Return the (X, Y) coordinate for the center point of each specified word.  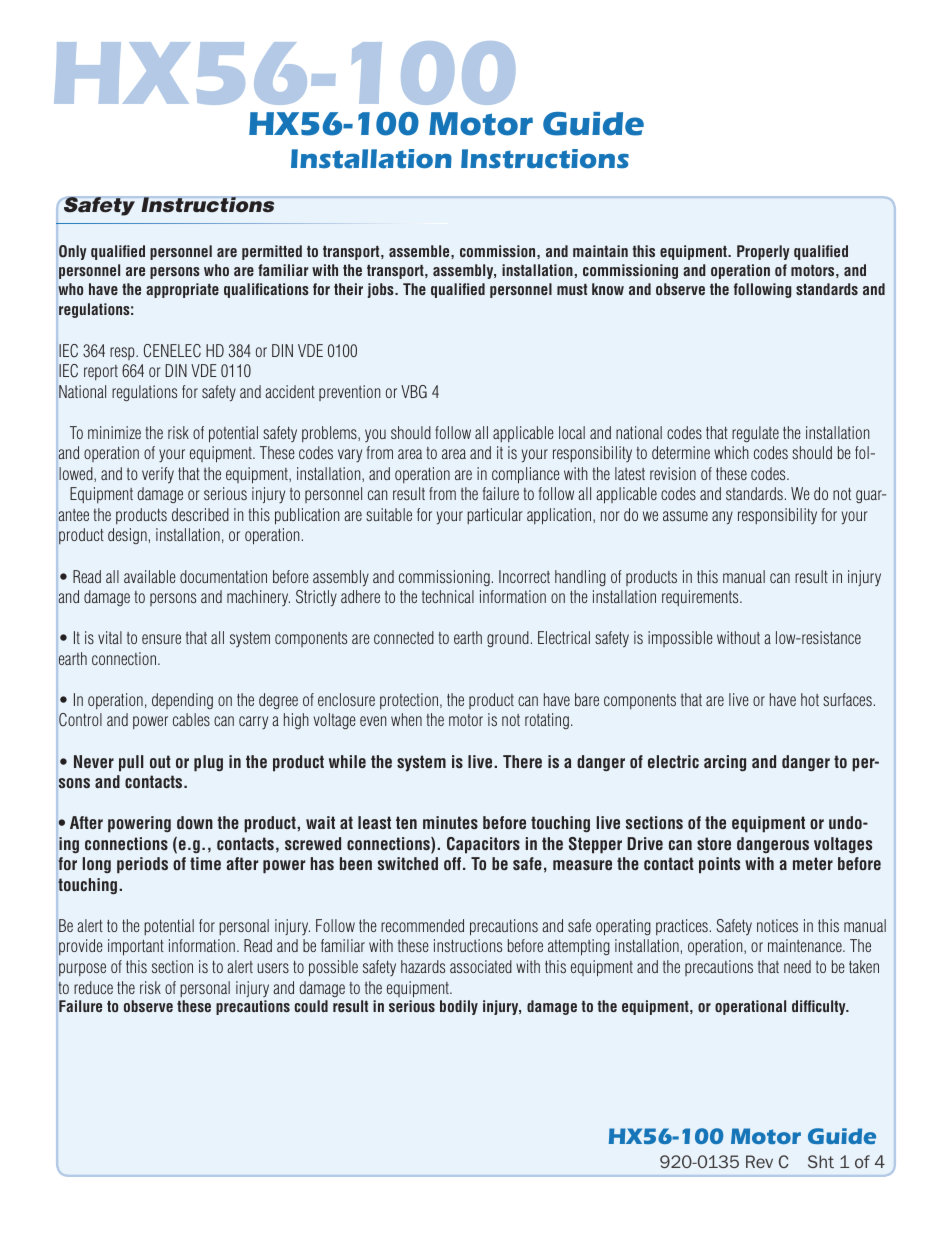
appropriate (182, 290)
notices (777, 925)
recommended (422, 925)
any (722, 518)
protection (410, 701)
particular (495, 516)
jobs (381, 290)
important (136, 947)
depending (182, 701)
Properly (763, 252)
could (311, 1006)
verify (158, 475)
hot (810, 699)
